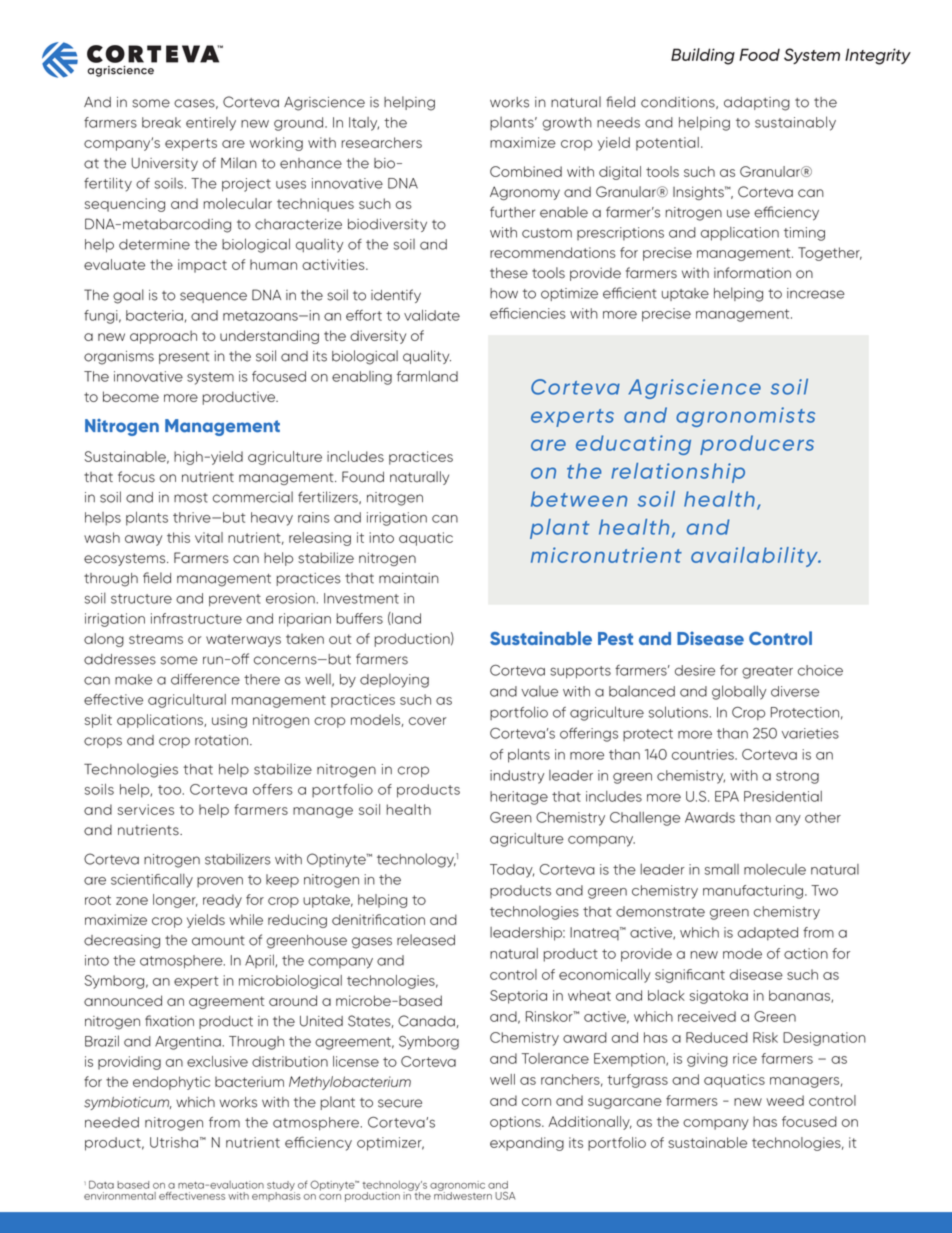 This screenshot has height=1233, width=952. What do you see at coordinates (767, 672) in the screenshot?
I see `greater` at bounding box center [767, 672].
